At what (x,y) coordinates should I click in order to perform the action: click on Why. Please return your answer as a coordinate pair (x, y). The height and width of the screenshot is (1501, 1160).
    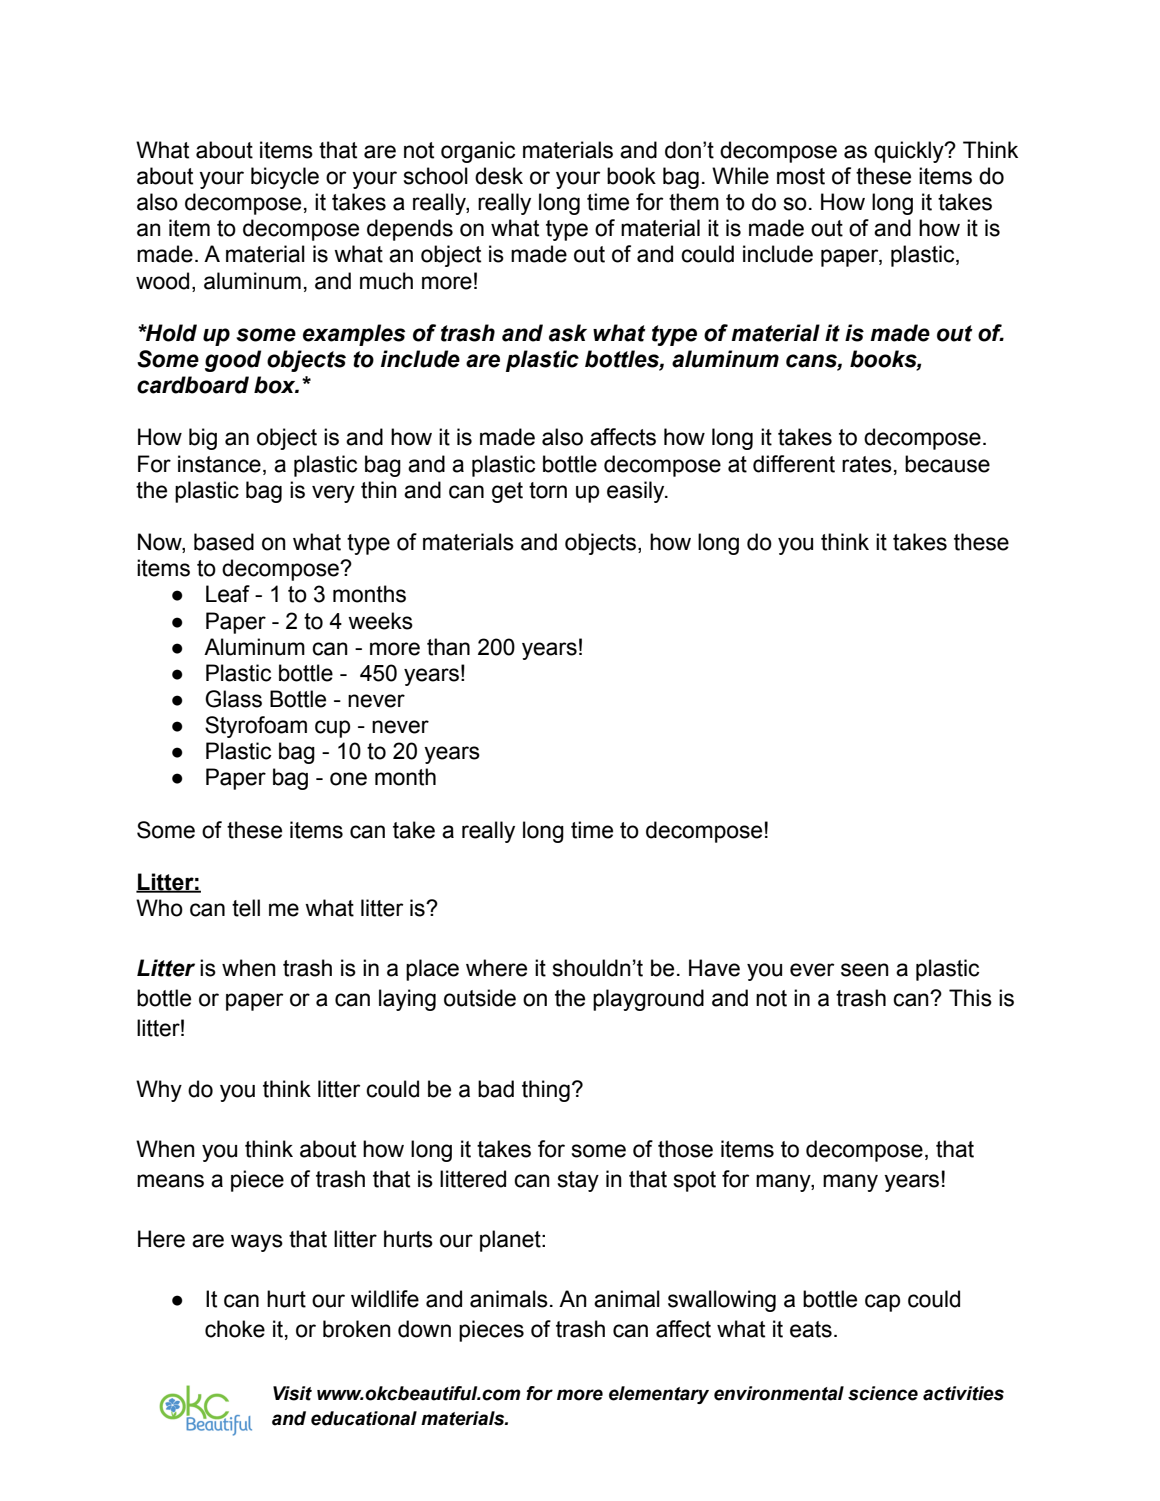
    Looking at the image, I should click on (159, 1091).
